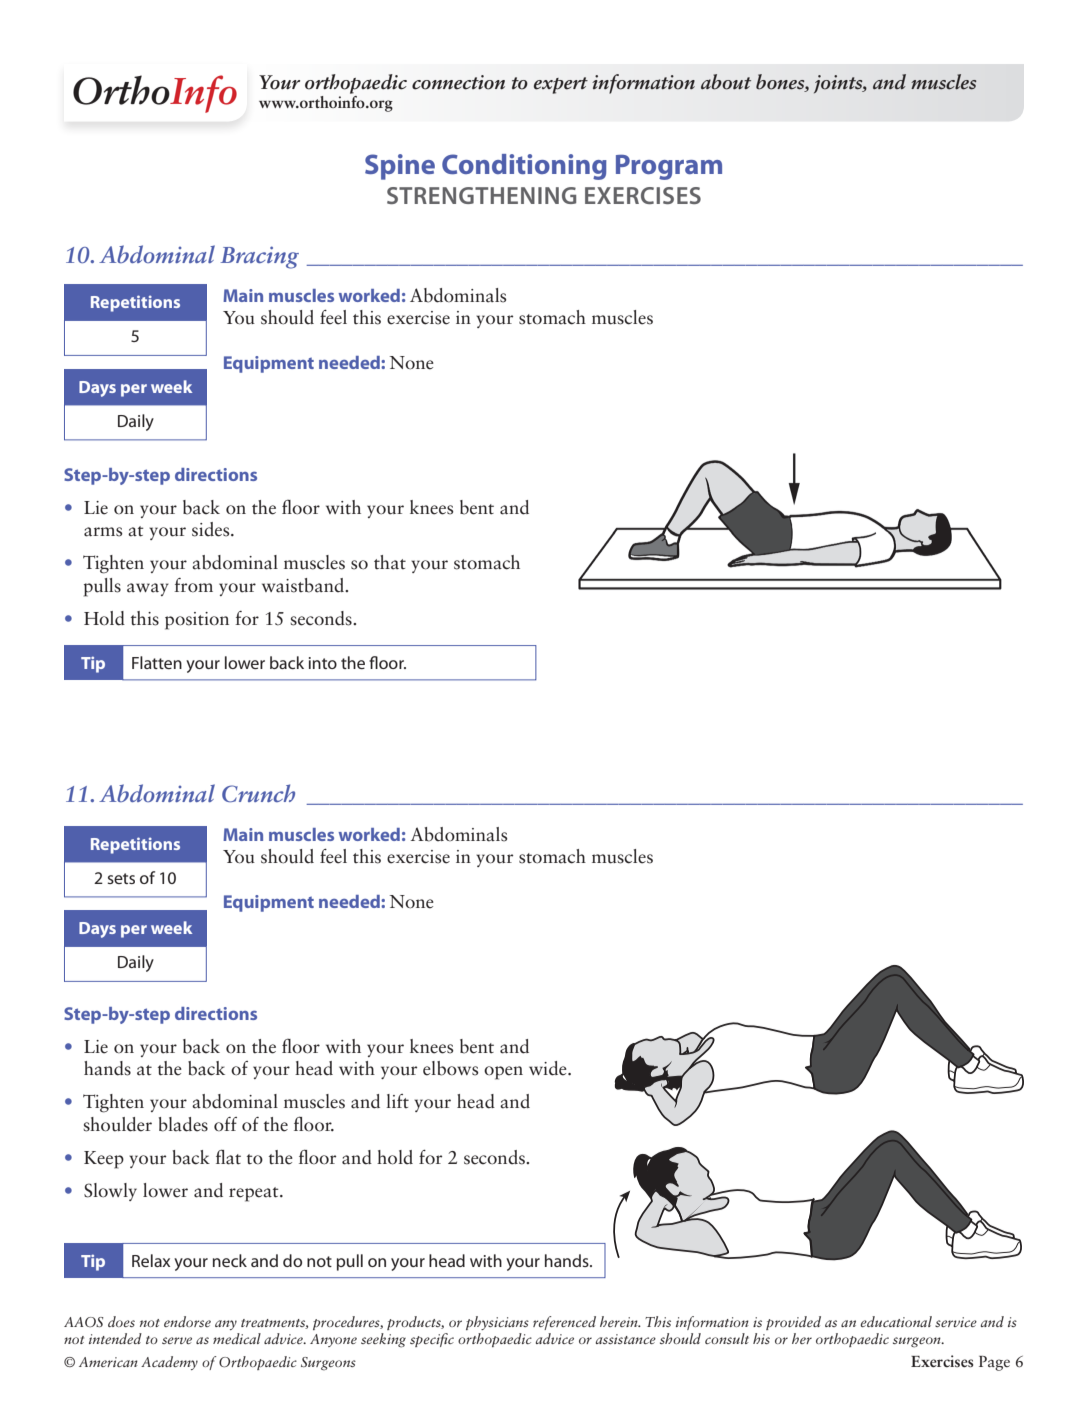 This document has height=1408, width=1088. What do you see at coordinates (503, 1073) in the document?
I see `open` at bounding box center [503, 1073].
